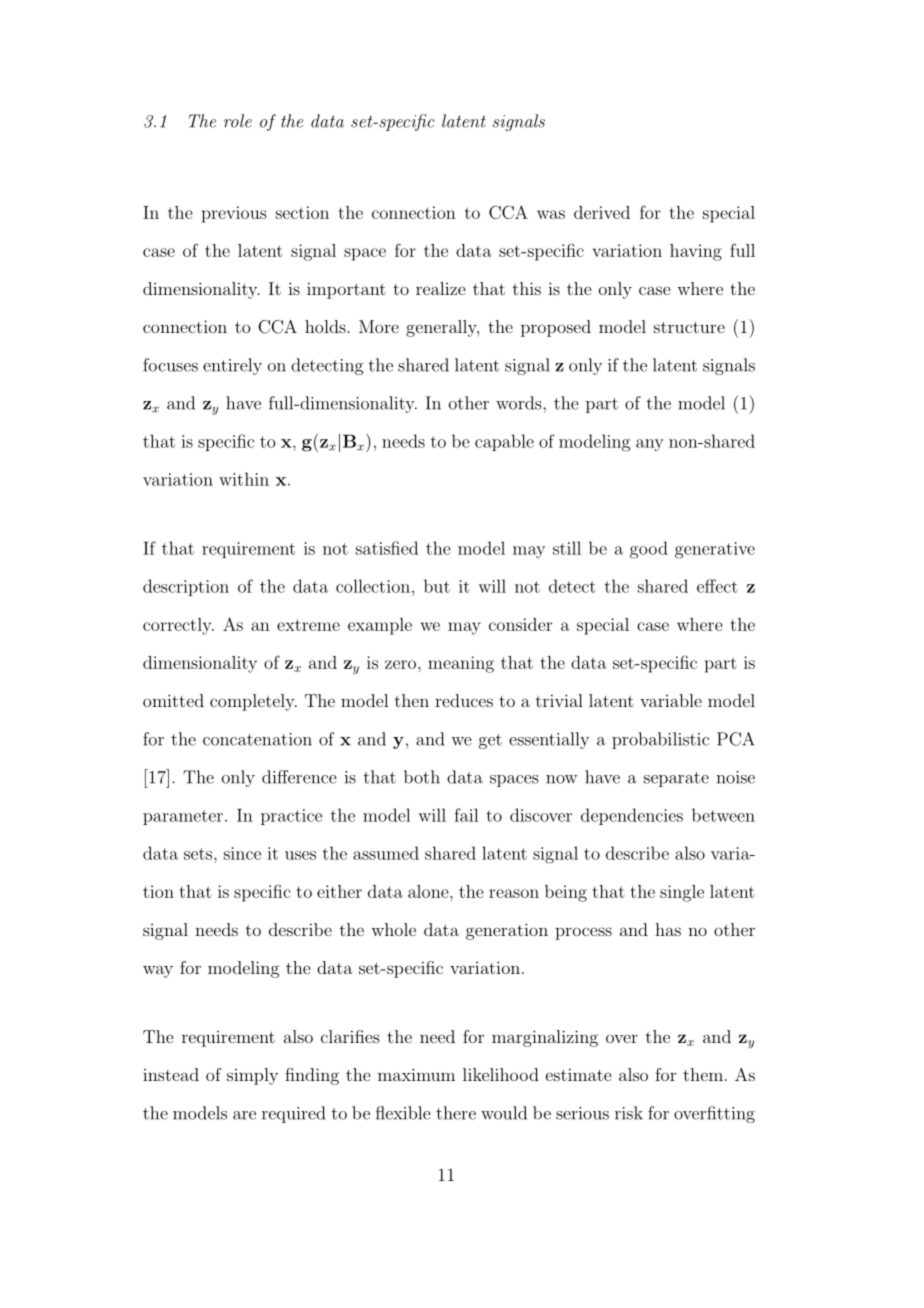 The width and height of the image is (924, 1308). Describe the element at coordinates (238, 121) in the image. I see `role` at that location.
